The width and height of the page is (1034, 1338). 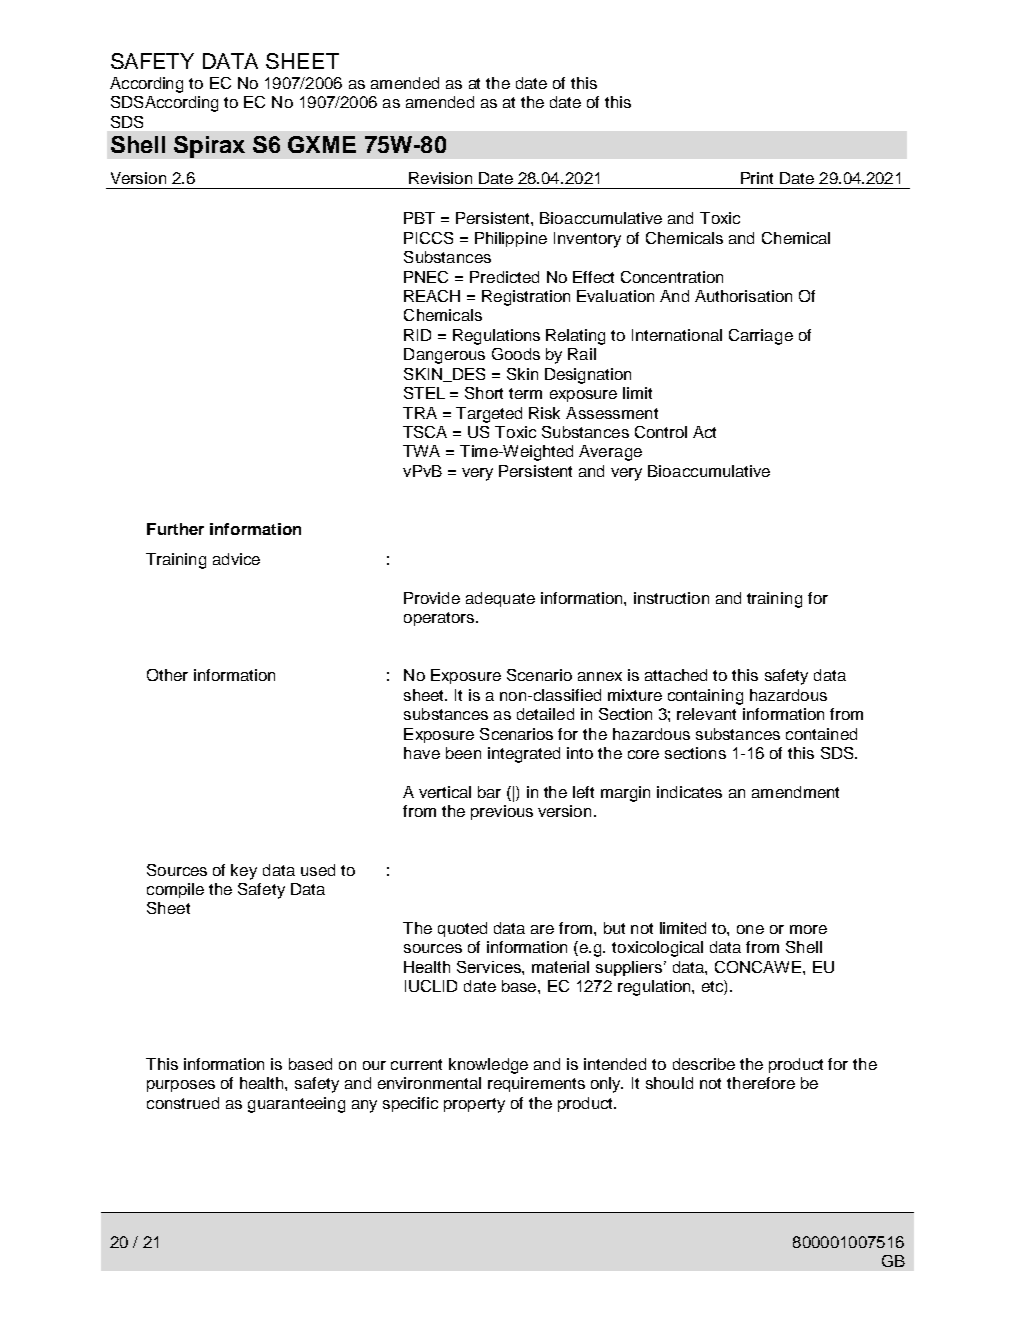 I want to click on guaranteeing, so click(x=296, y=1105).
